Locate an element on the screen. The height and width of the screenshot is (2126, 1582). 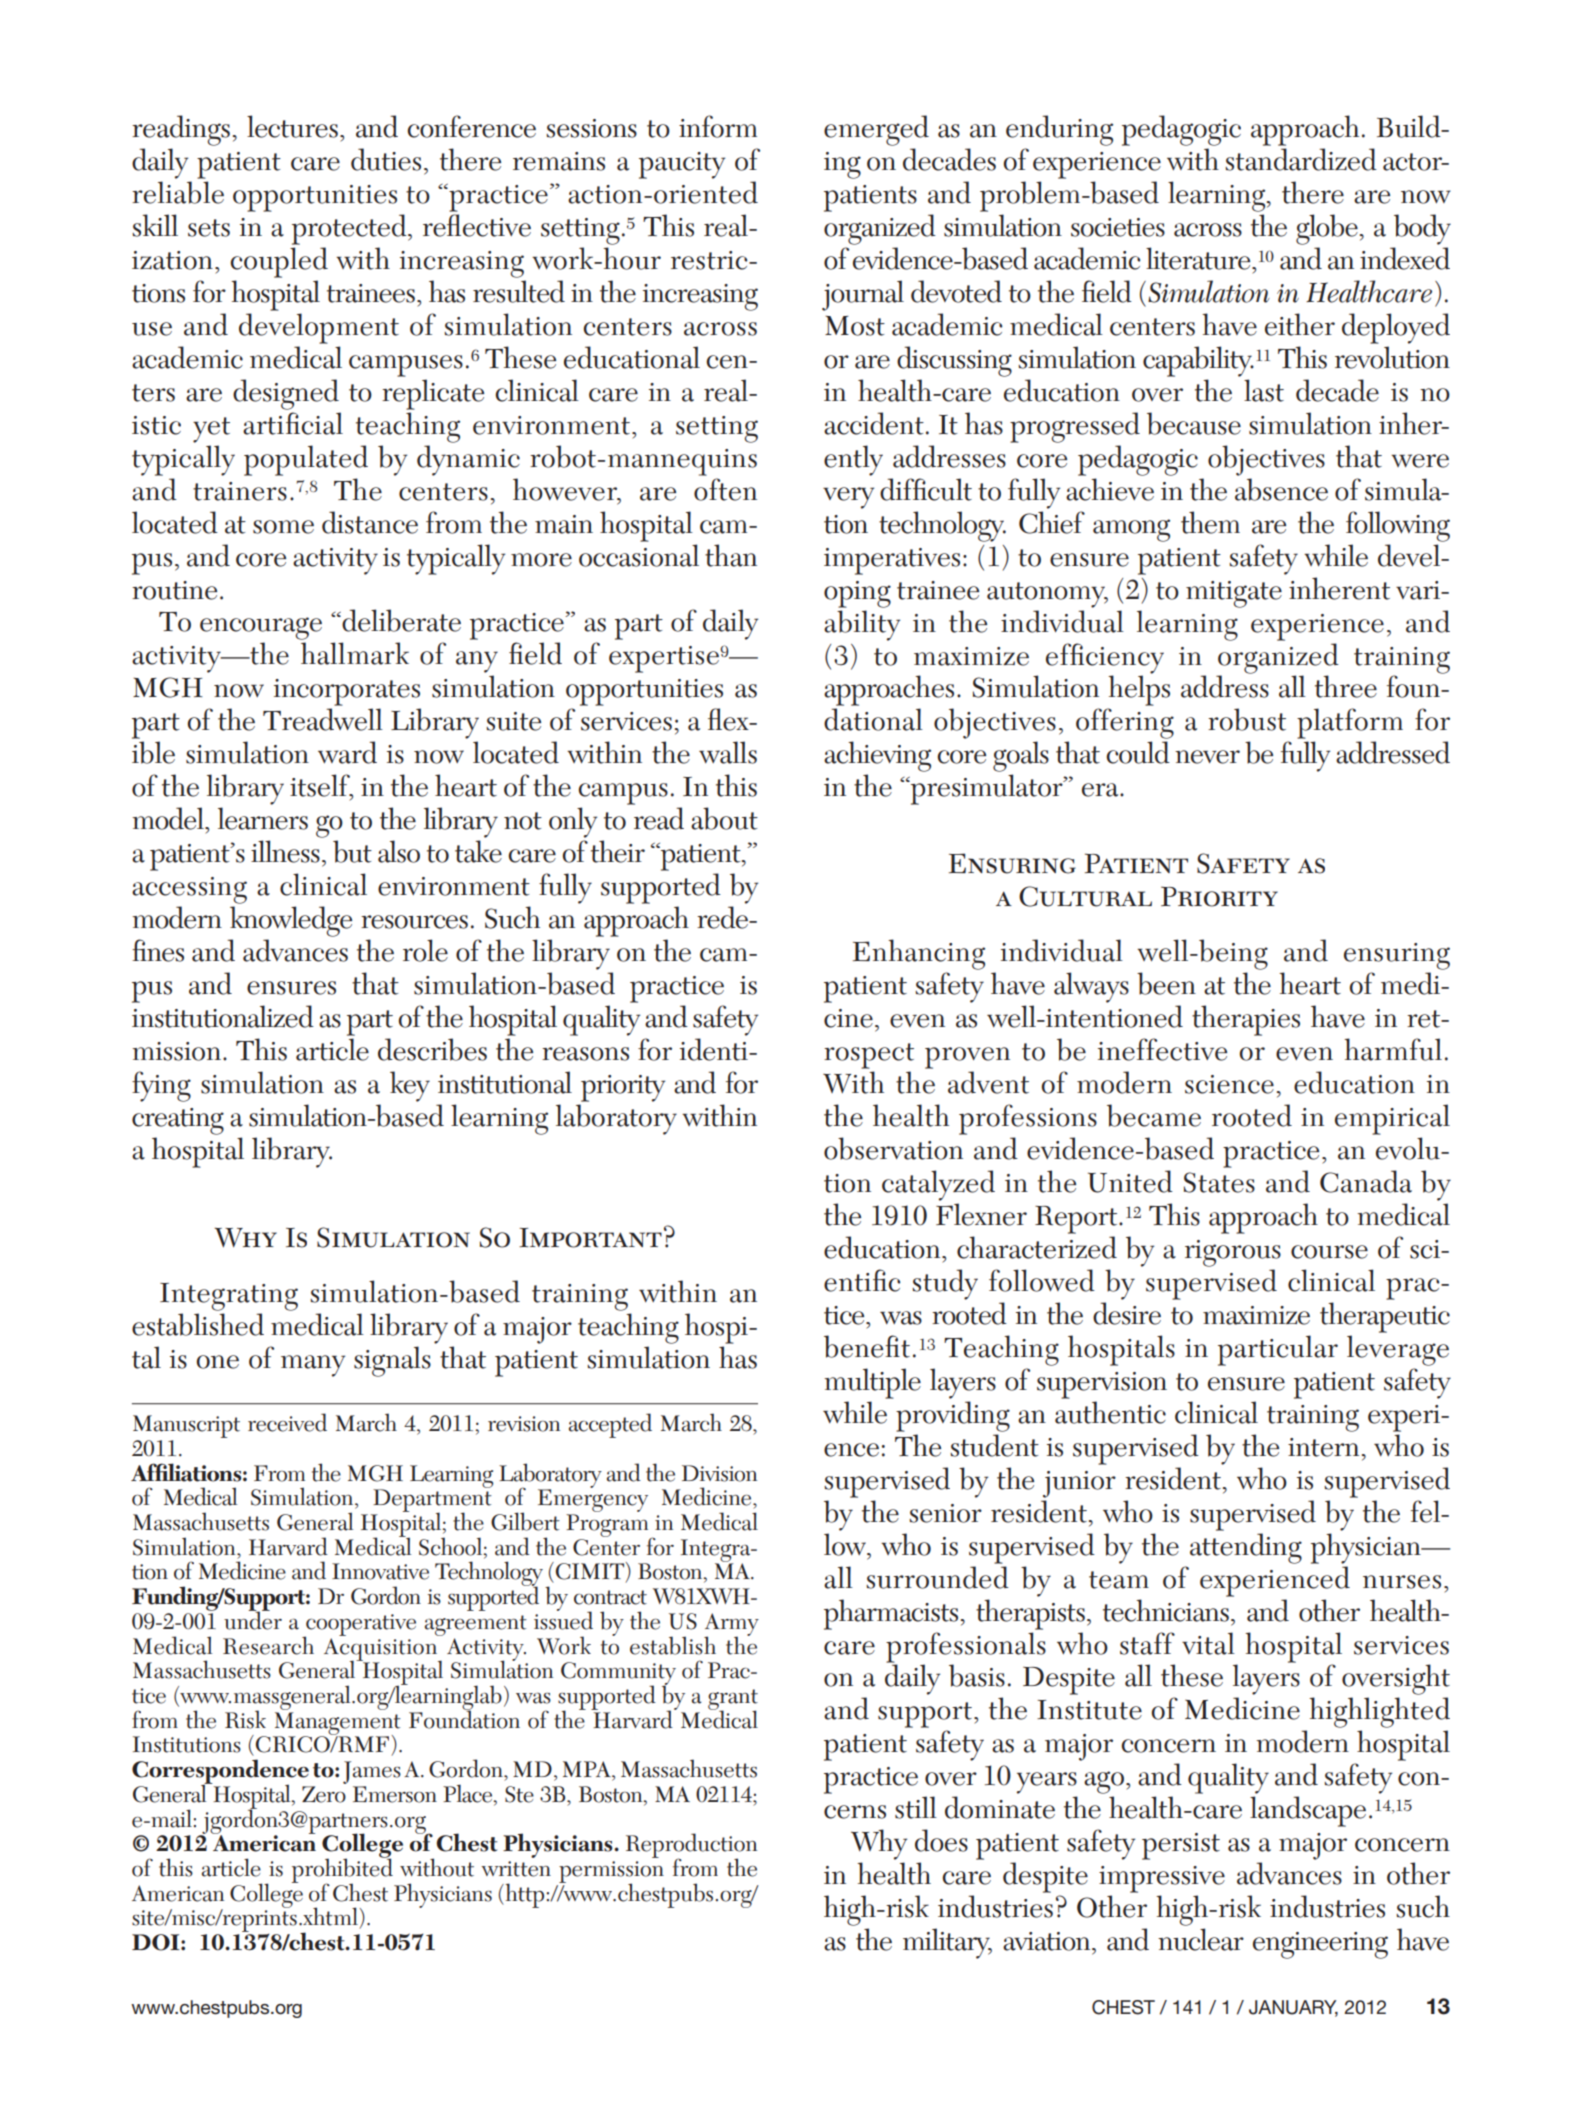
protected is located at coordinates (350, 229).
